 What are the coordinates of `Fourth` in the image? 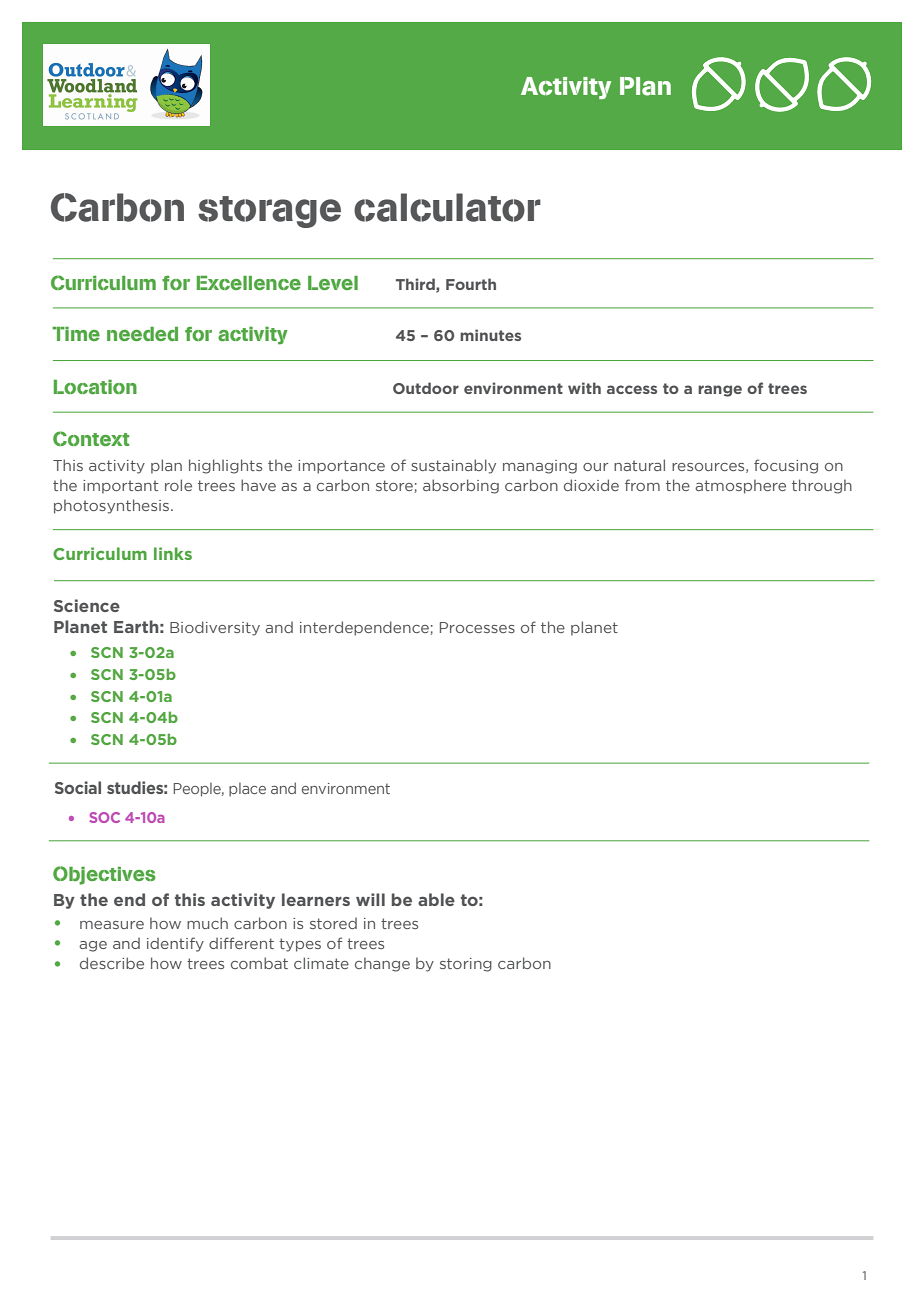 It's located at (471, 284).
